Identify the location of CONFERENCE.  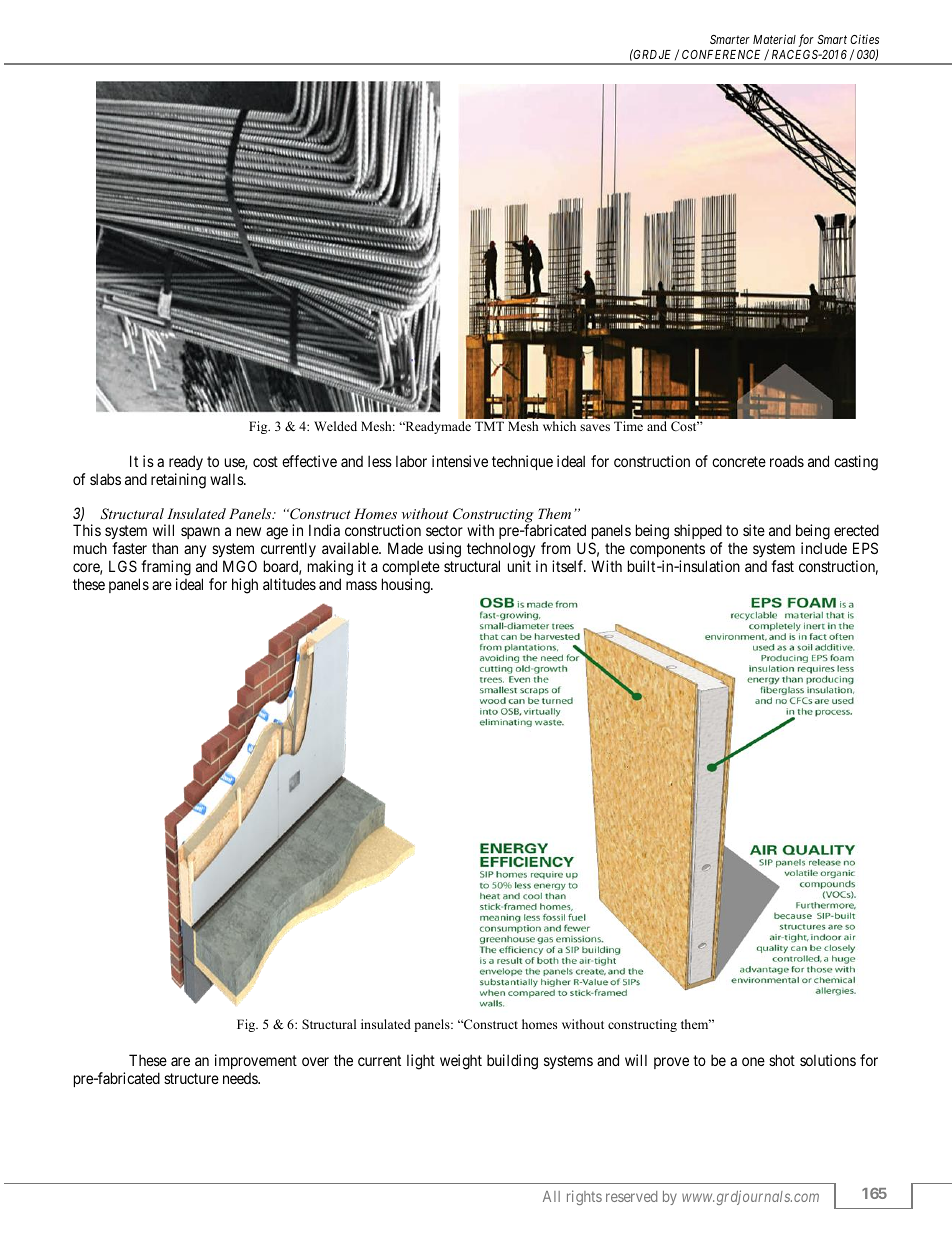
(723, 55).
